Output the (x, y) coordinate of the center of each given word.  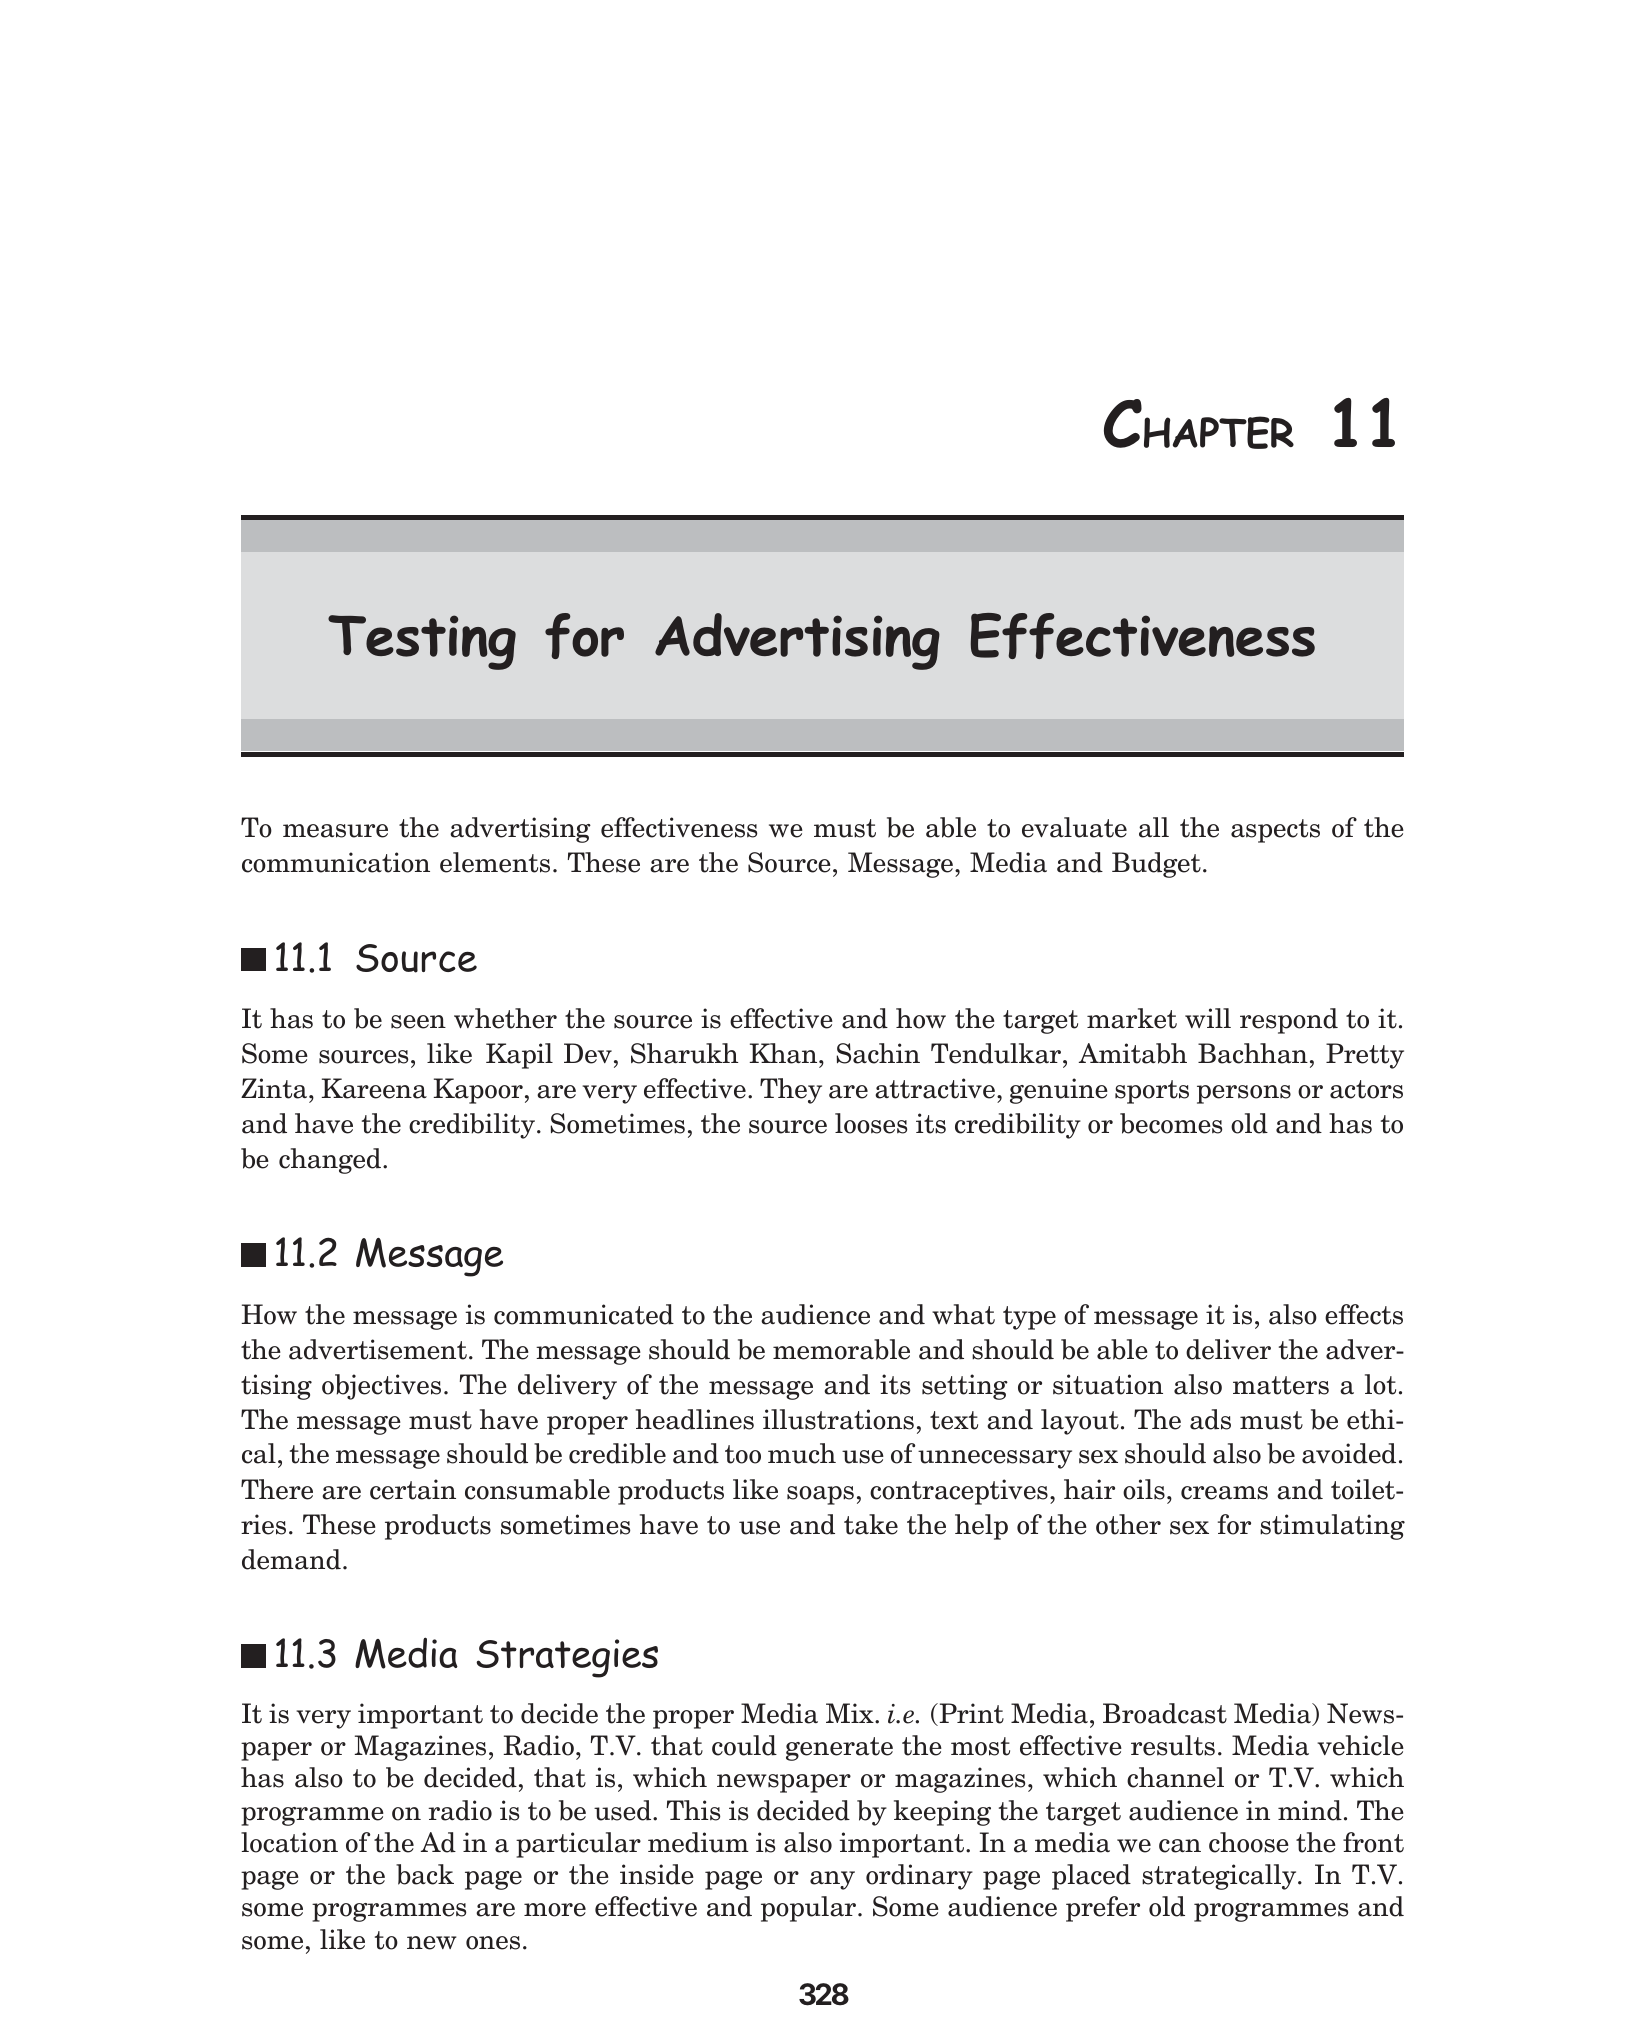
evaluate (1074, 827)
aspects (1275, 831)
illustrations (838, 1419)
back (425, 1874)
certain (413, 1489)
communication (336, 862)
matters (1281, 1385)
